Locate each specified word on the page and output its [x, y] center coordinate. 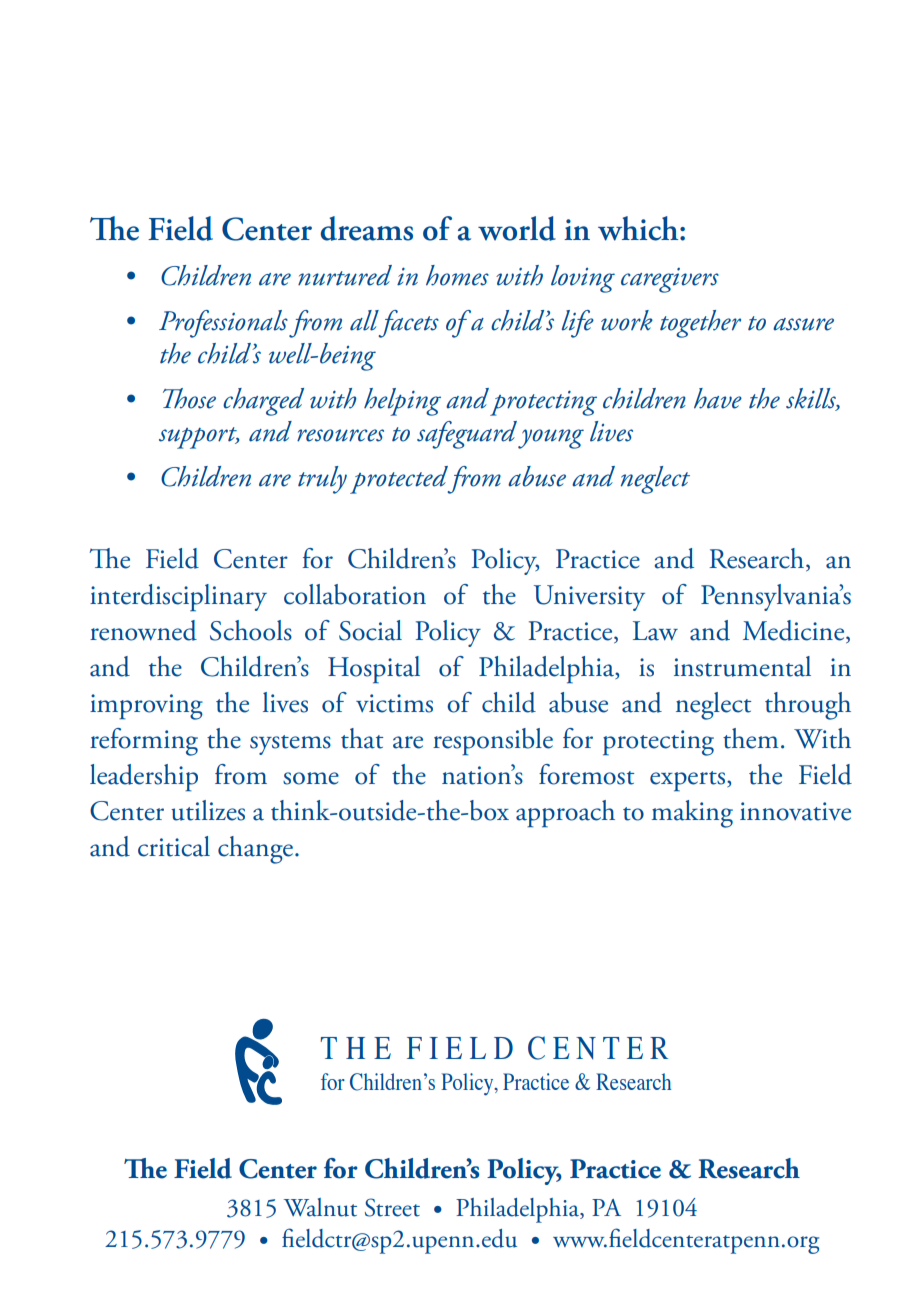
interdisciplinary [178, 598]
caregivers [670, 280]
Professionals [223, 324]
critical [174, 846]
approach [565, 814]
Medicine [795, 631]
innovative [795, 811]
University [589, 598]
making [692, 814]
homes [457, 275]
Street [392, 1207]
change [255, 850]
